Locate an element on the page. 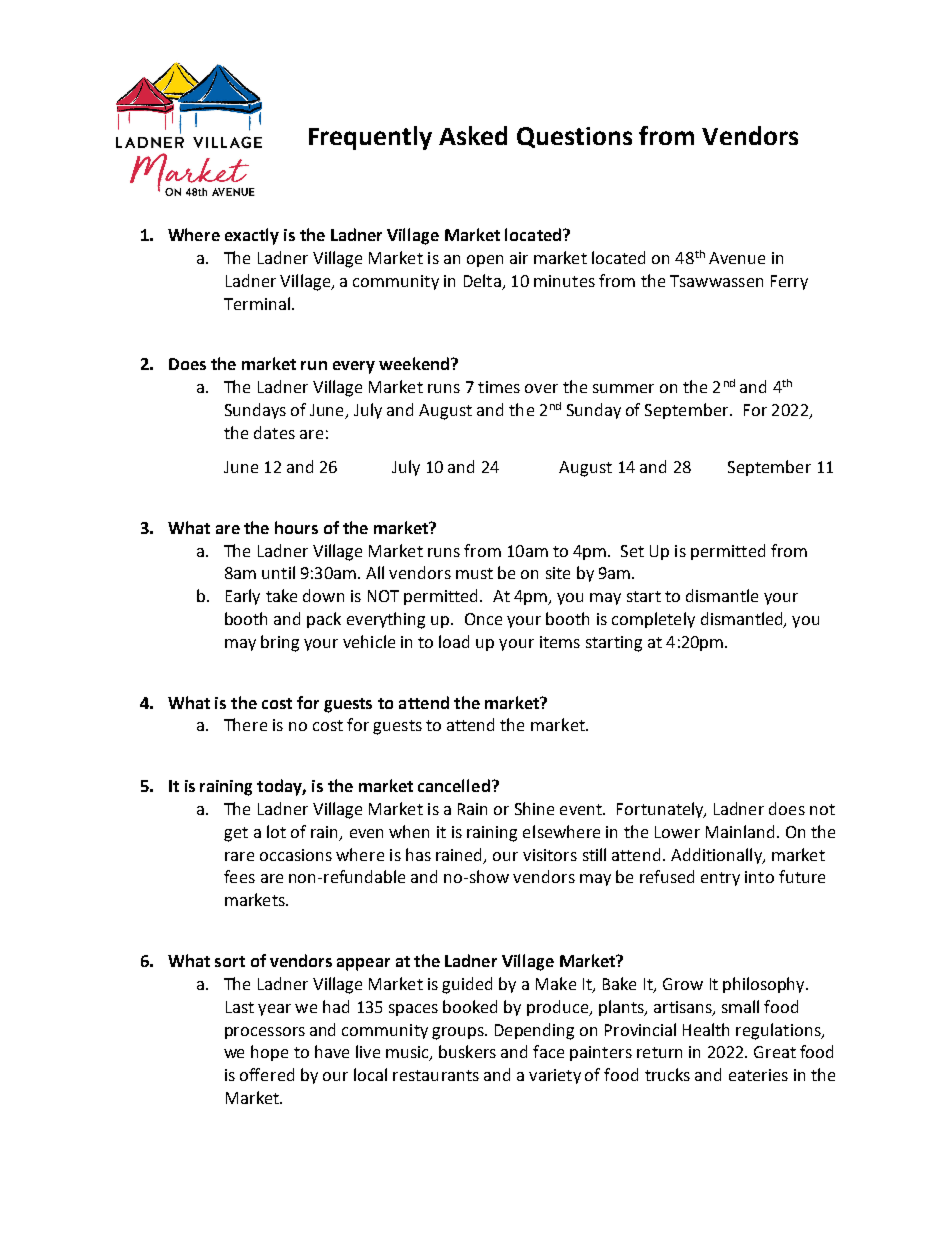  Frequently is located at coordinates (370, 138).
